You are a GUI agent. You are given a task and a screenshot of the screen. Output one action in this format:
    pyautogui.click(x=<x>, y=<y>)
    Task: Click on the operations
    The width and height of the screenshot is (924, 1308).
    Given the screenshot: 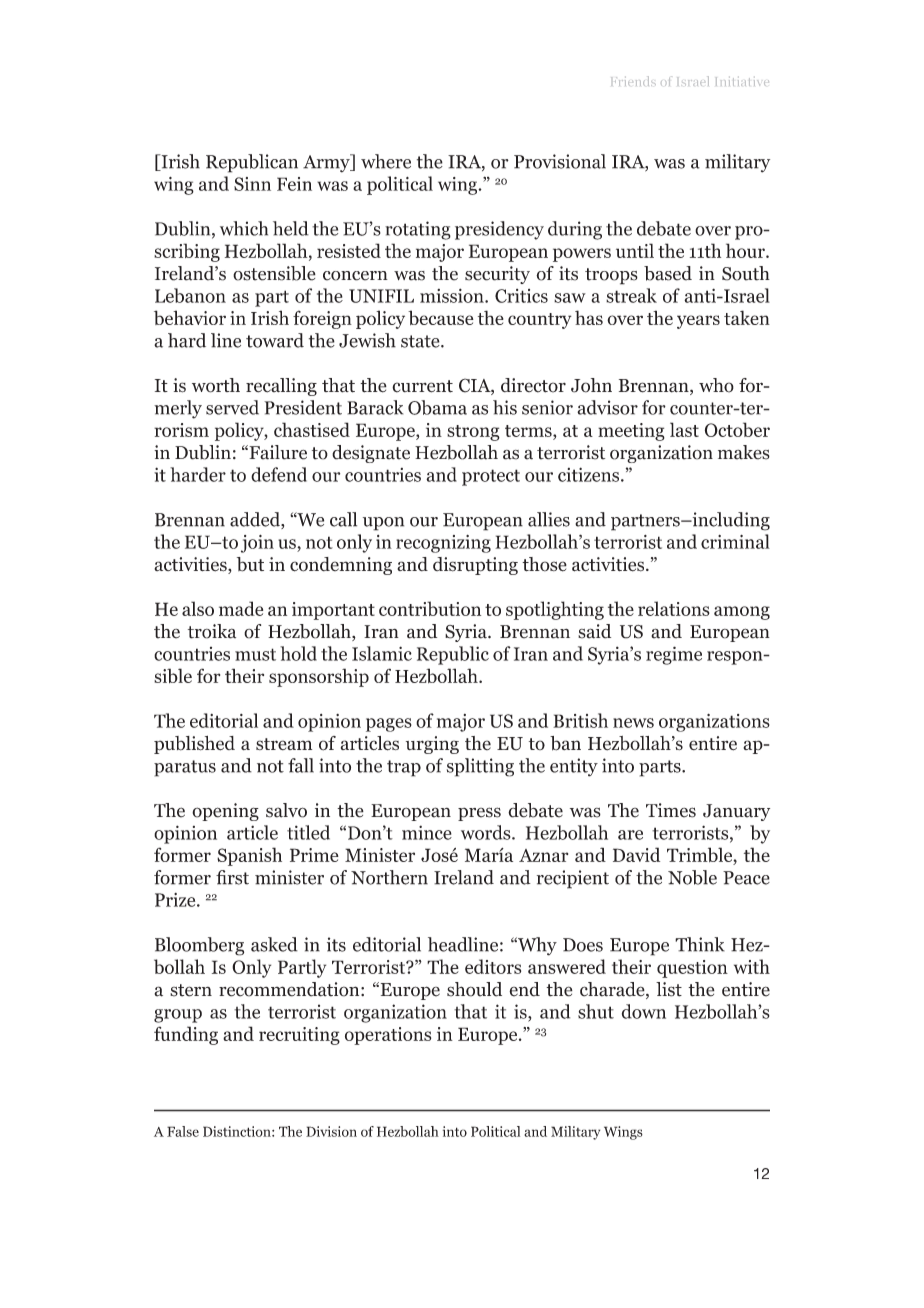 What is the action you would take?
    pyautogui.click(x=388, y=1036)
